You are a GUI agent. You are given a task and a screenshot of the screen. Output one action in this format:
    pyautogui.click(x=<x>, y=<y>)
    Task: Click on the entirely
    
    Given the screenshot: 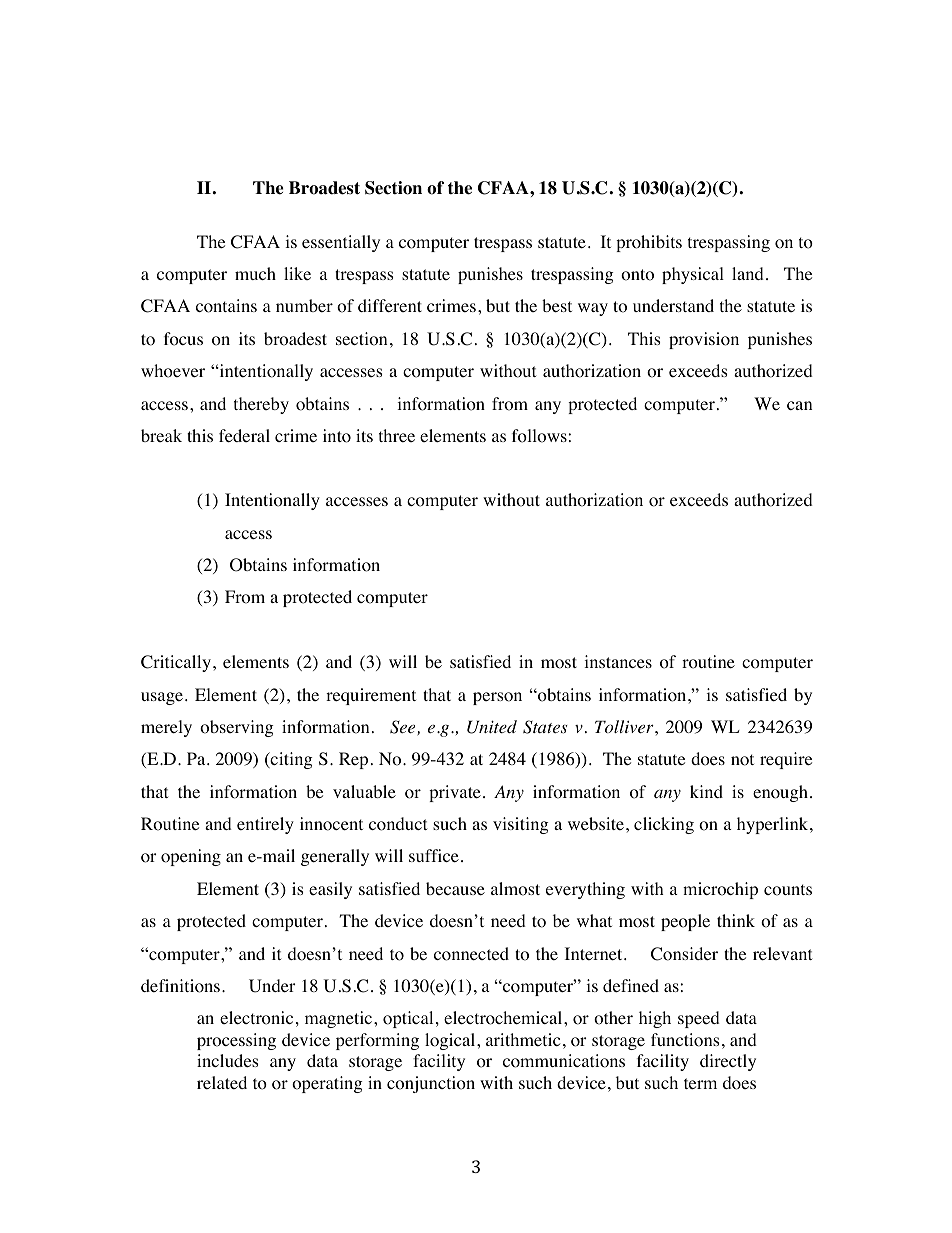 What is the action you would take?
    pyautogui.click(x=265, y=825)
